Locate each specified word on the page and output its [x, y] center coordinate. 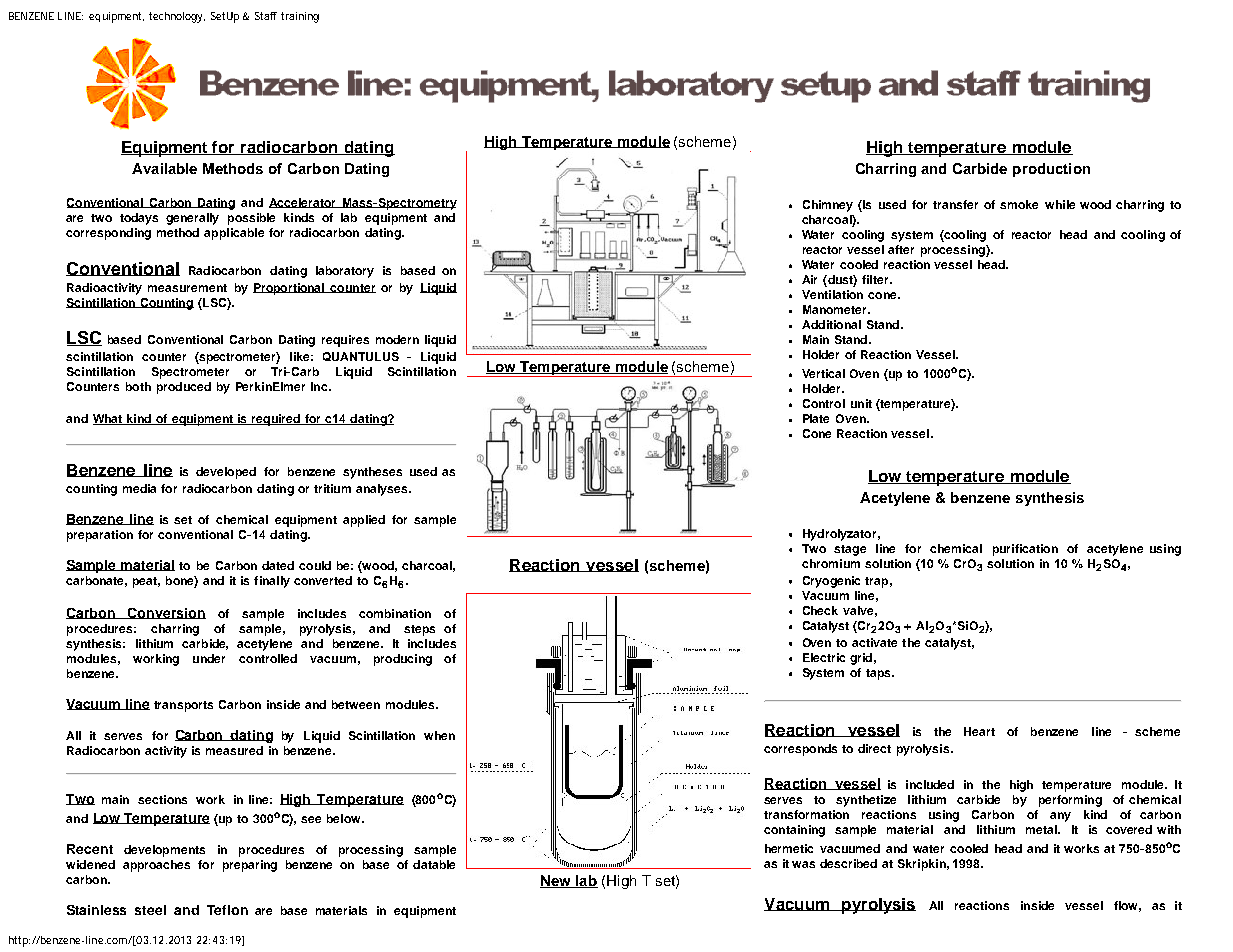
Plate [816, 418]
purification [1025, 550]
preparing [250, 866]
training [300, 17]
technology [177, 17]
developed [226, 473]
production [1051, 170]
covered [1129, 829]
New [557, 881]
